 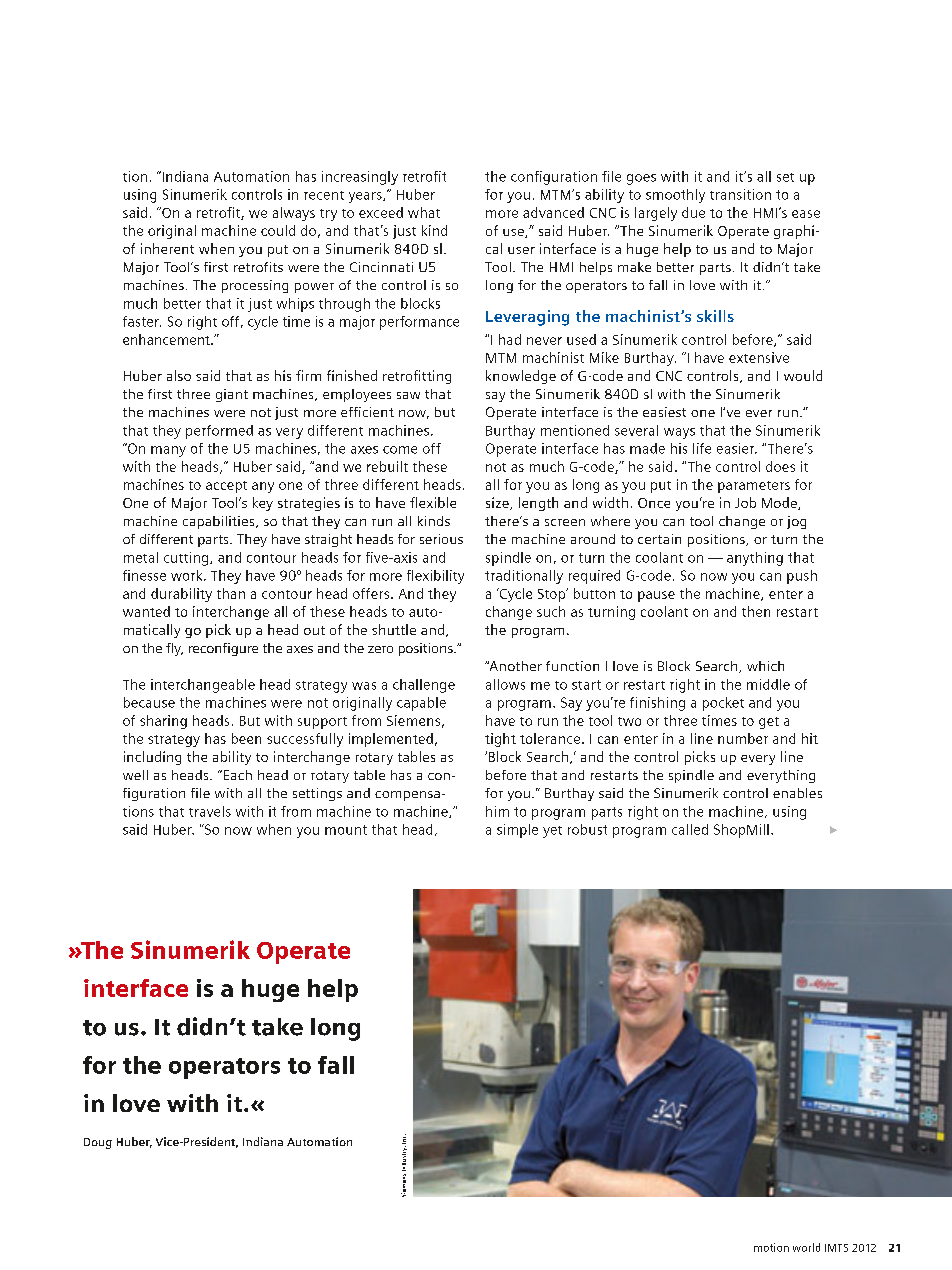 I want to click on simple, so click(x=517, y=831).
